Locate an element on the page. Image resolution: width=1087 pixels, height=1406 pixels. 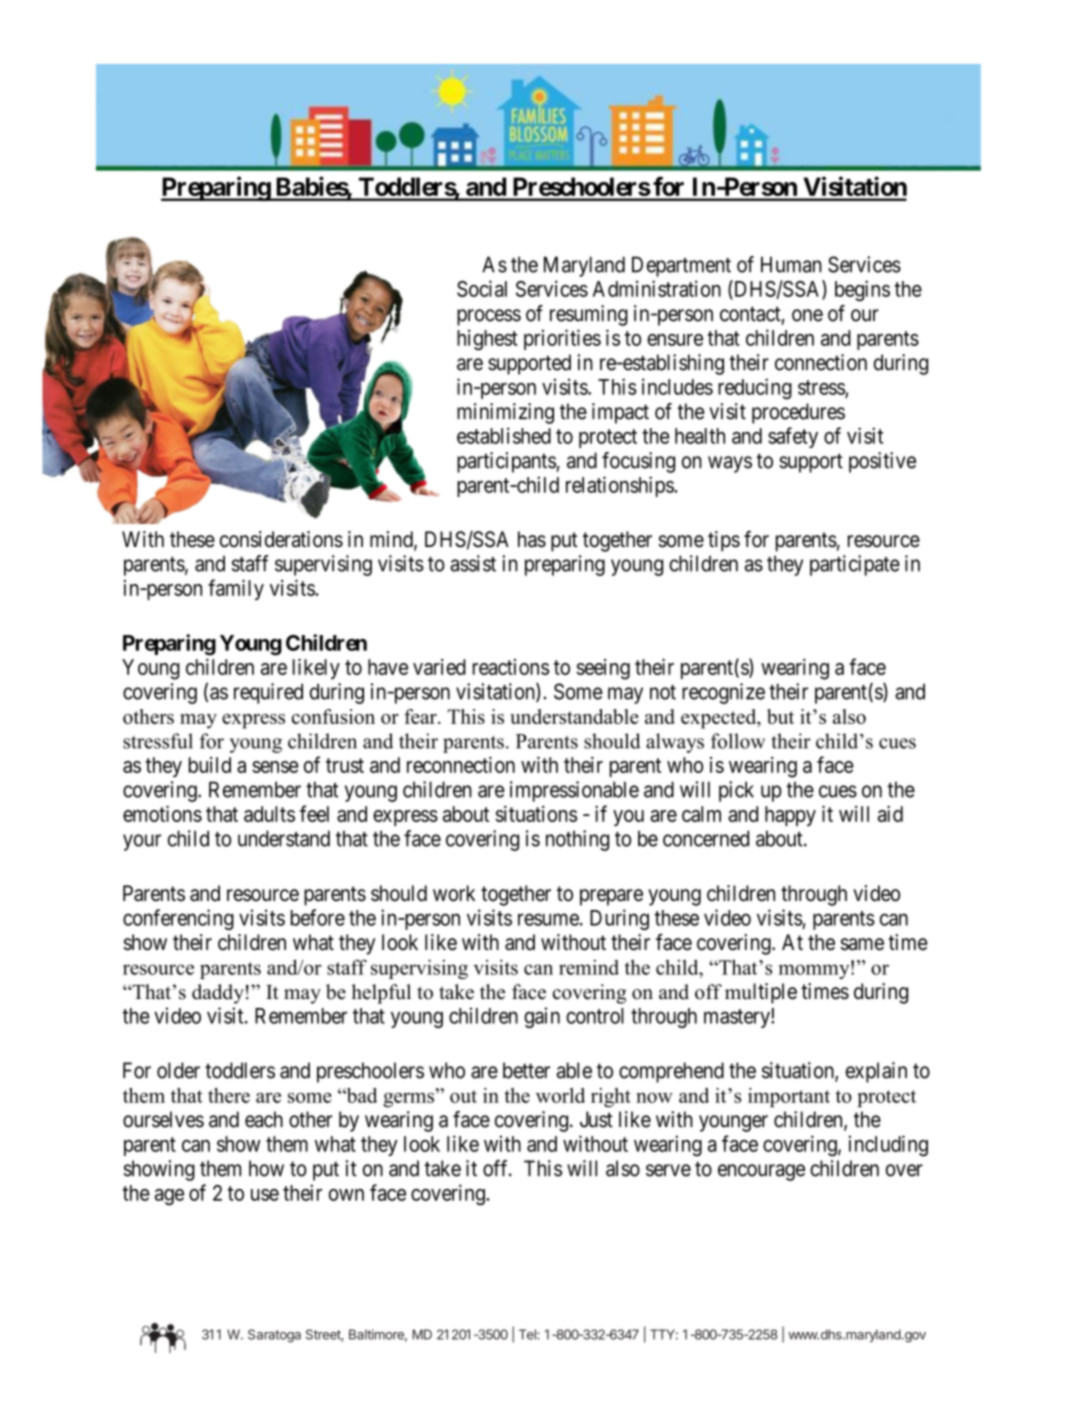
highest is located at coordinates (487, 340).
